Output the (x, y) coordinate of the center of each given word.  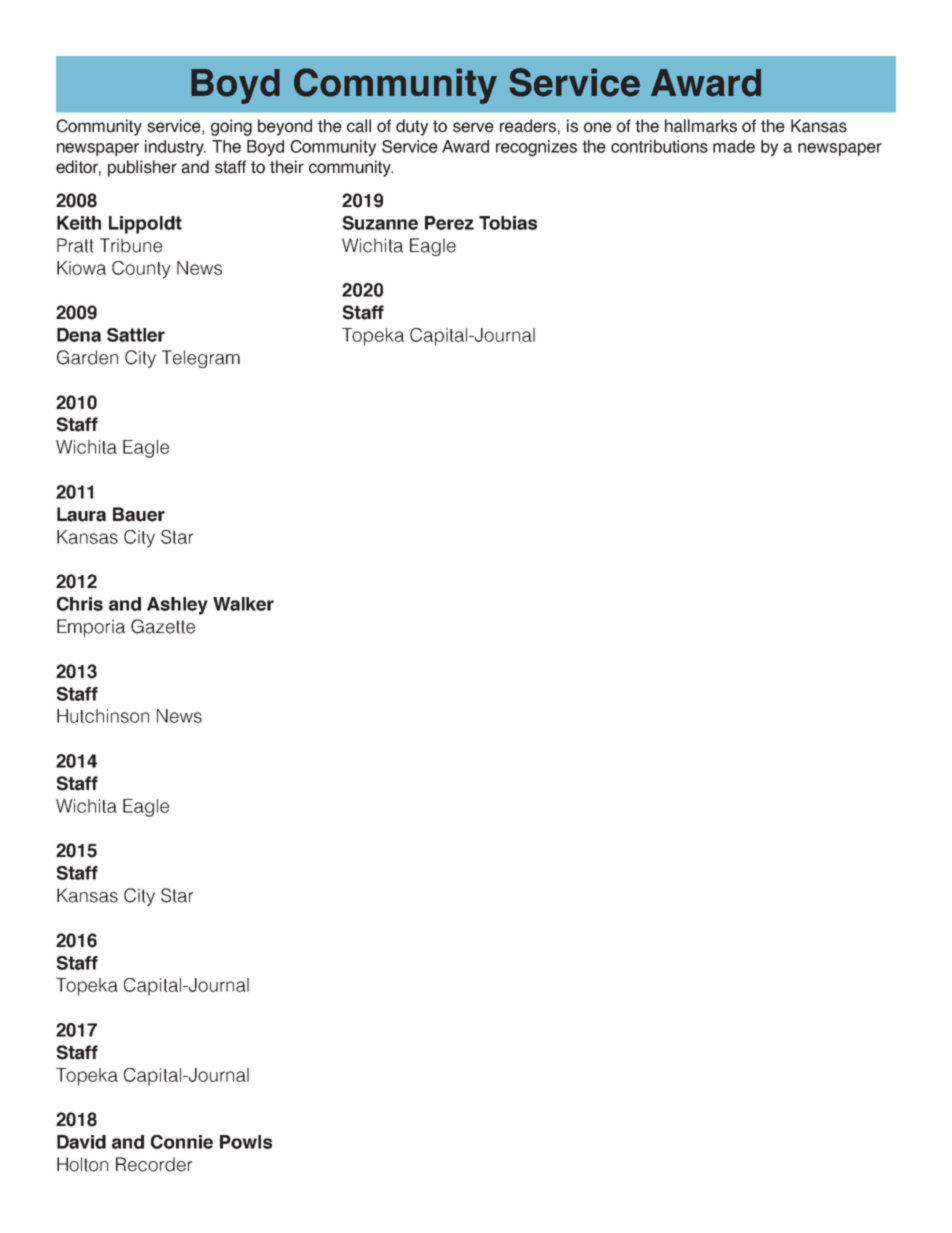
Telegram (201, 359)
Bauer (139, 514)
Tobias (508, 223)
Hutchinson (103, 716)
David (81, 1142)
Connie (182, 1142)
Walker (243, 604)
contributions (659, 146)
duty (412, 127)
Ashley (177, 606)
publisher (142, 168)
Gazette (163, 626)
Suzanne (380, 223)
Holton (82, 1164)
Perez (449, 223)
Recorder (154, 1164)
